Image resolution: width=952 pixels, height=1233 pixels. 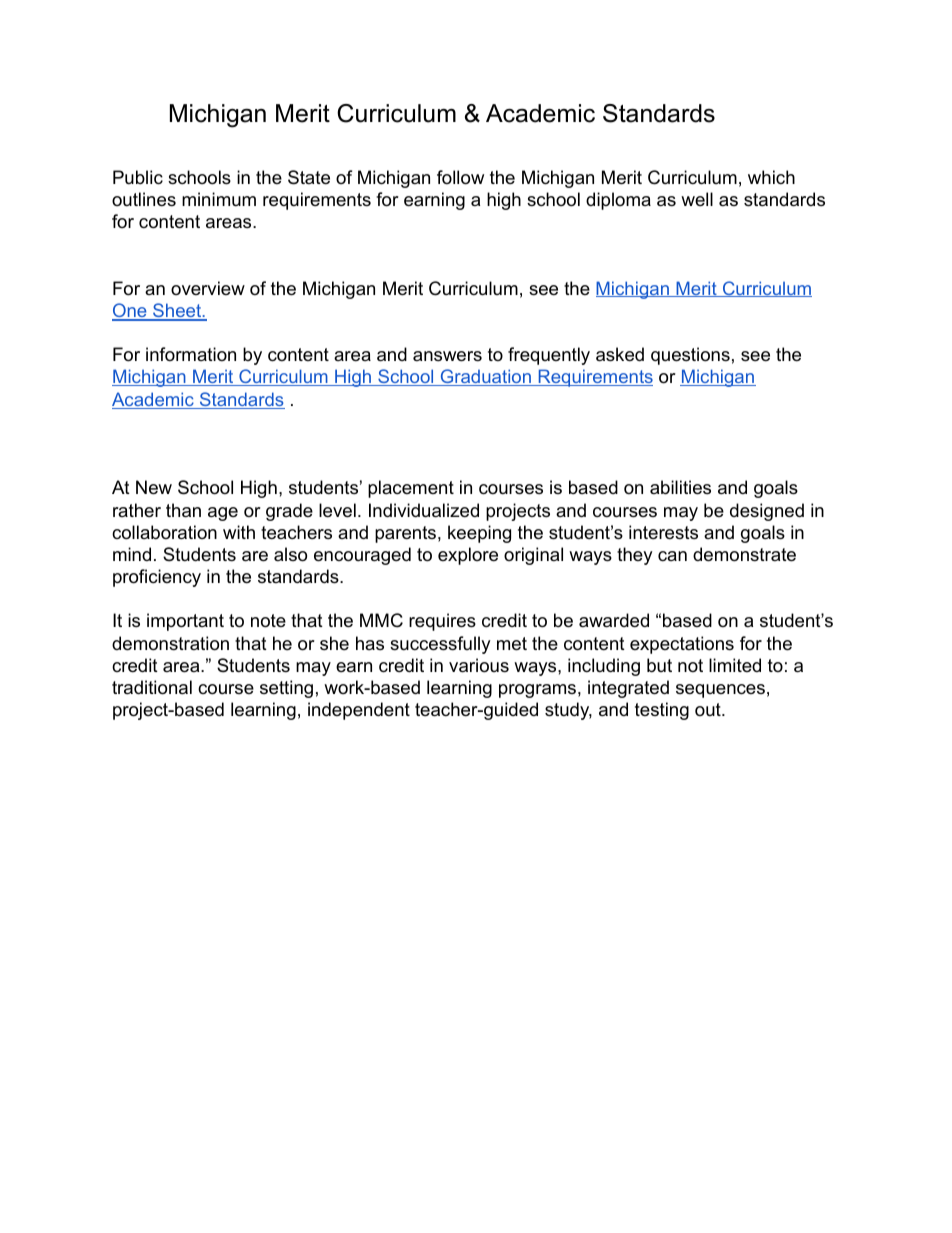 What do you see at coordinates (157, 578) in the document?
I see `proficiency` at bounding box center [157, 578].
